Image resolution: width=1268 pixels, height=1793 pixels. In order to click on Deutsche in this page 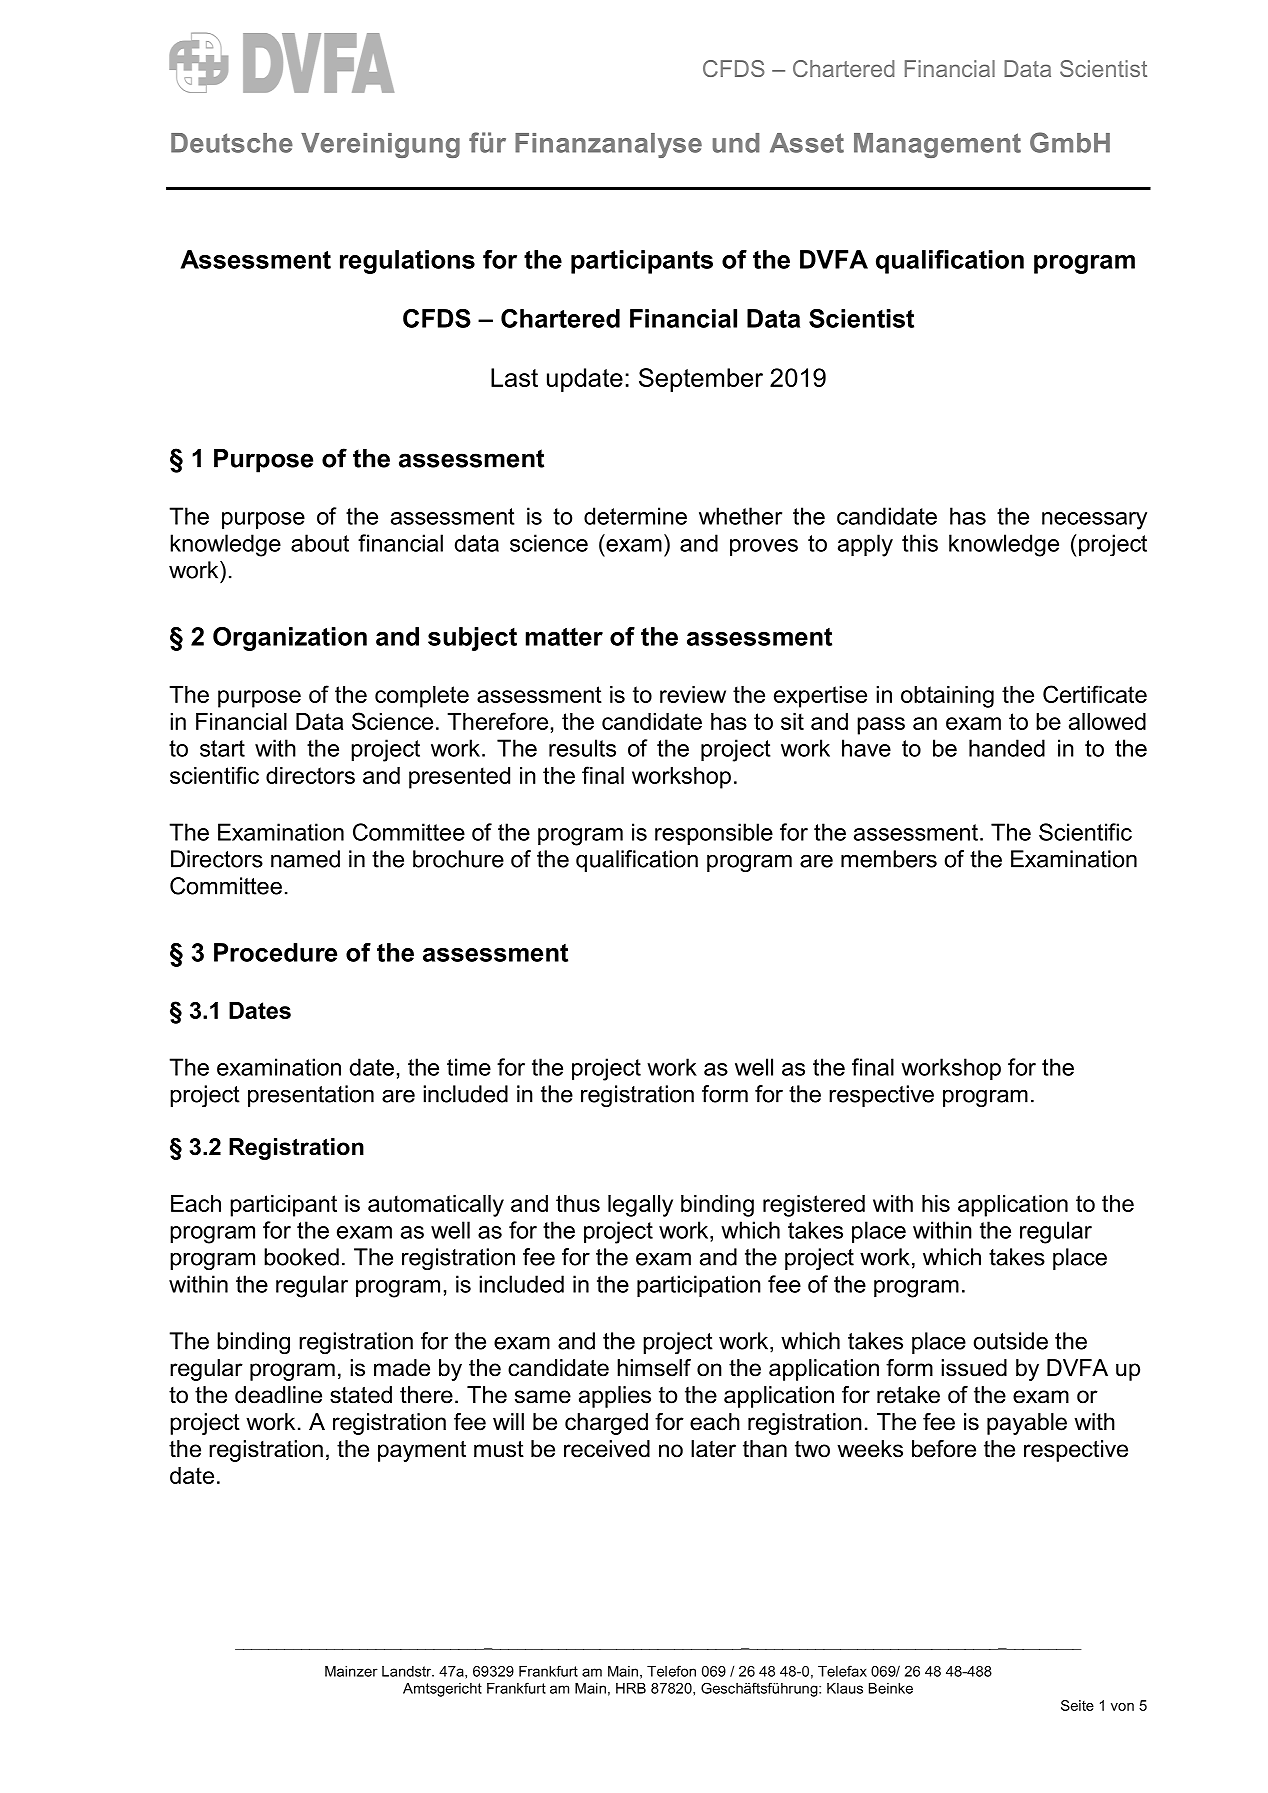, I will do `click(232, 143)`.
